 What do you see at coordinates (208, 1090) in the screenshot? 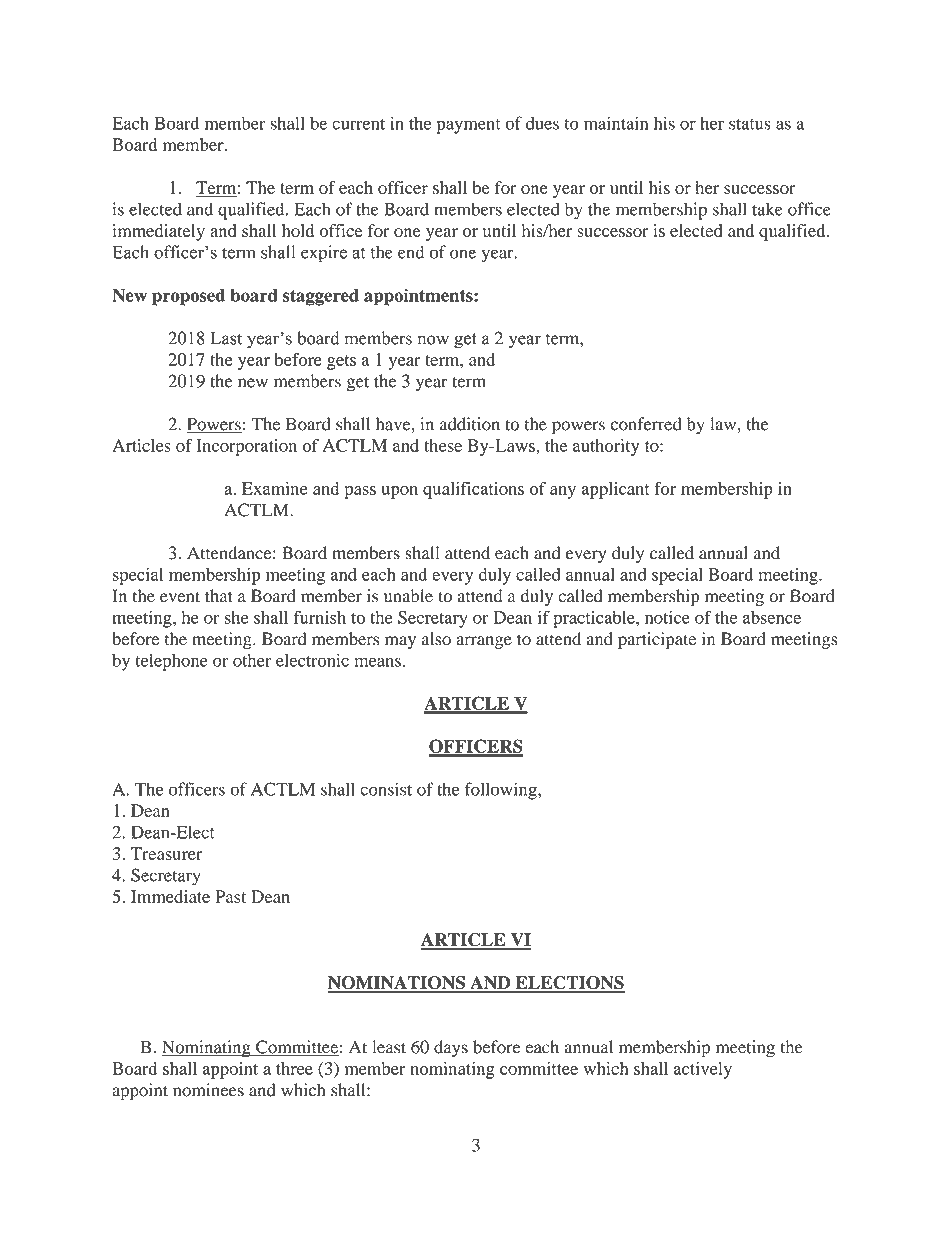
I see `nominees` at bounding box center [208, 1090].
